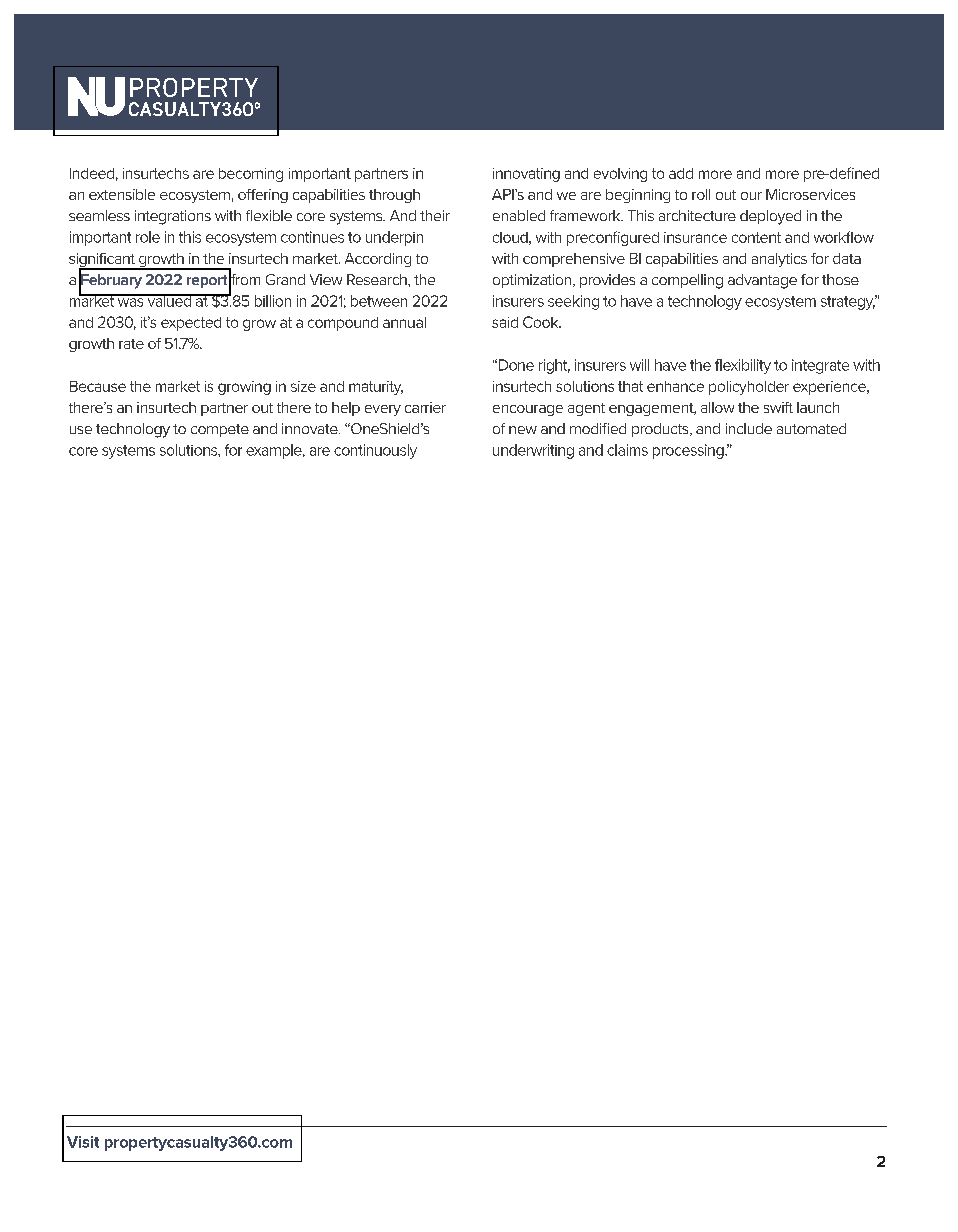  What do you see at coordinates (173, 217) in the image?
I see `integrations` at bounding box center [173, 217].
